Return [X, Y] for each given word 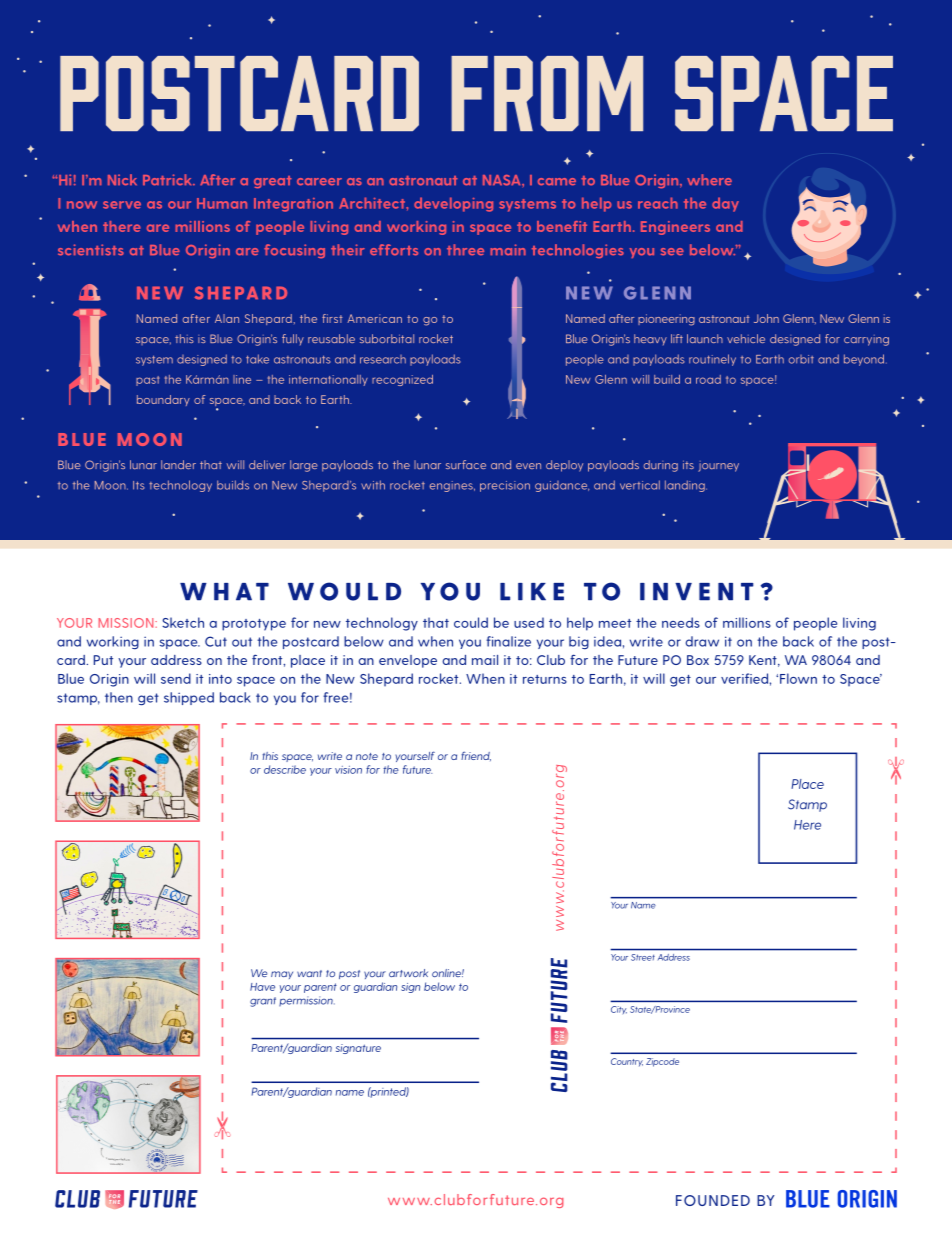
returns [545, 679]
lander [178, 464]
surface [466, 465]
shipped [189, 698]
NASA [503, 180]
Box [698, 660]
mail [485, 660]
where [709, 179]
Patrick [168, 179]
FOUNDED [713, 1200]
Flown [798, 678]
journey [718, 466]
